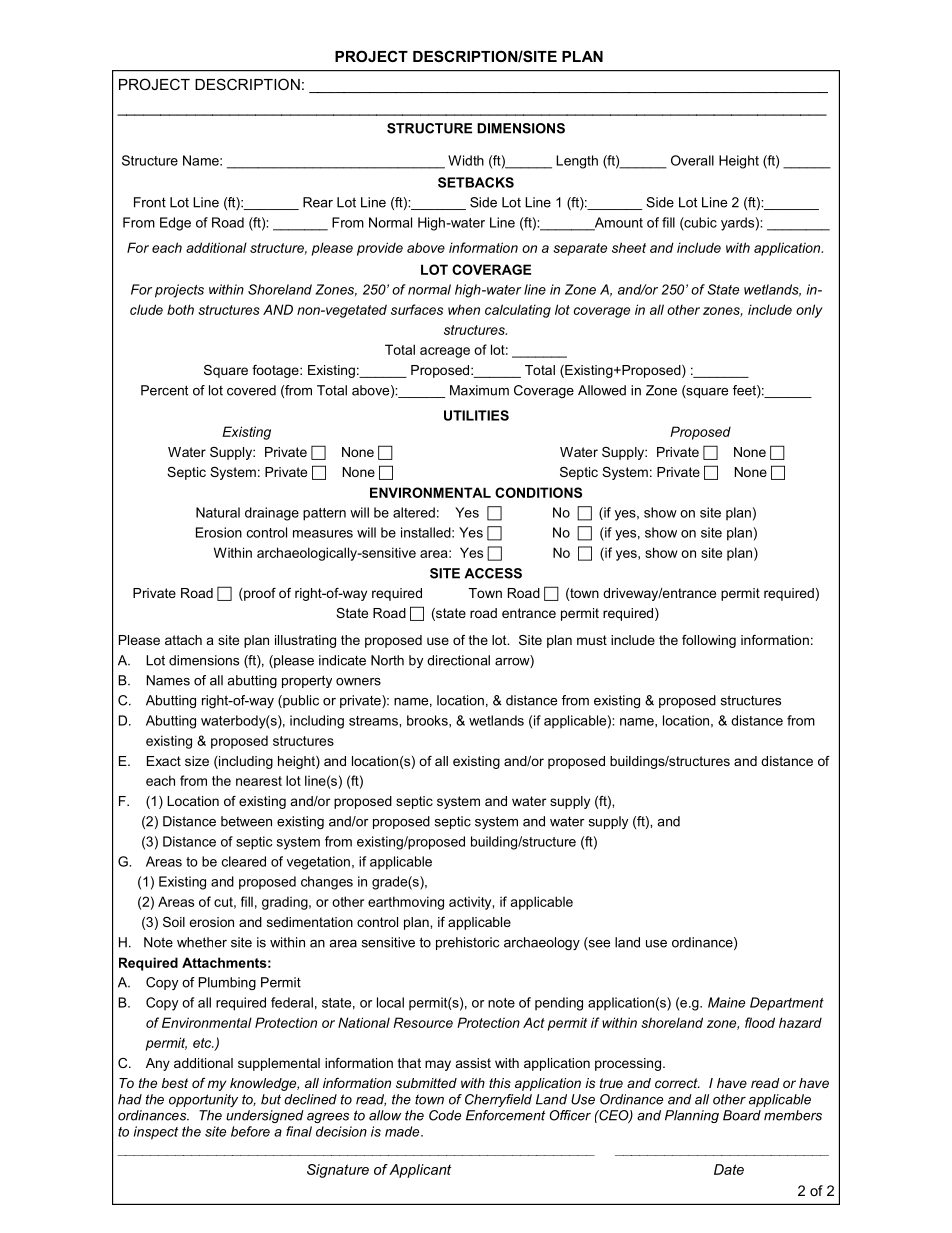 This page has height=1233, width=952. What do you see at coordinates (458, 660) in the page?
I see `directional` at bounding box center [458, 660].
